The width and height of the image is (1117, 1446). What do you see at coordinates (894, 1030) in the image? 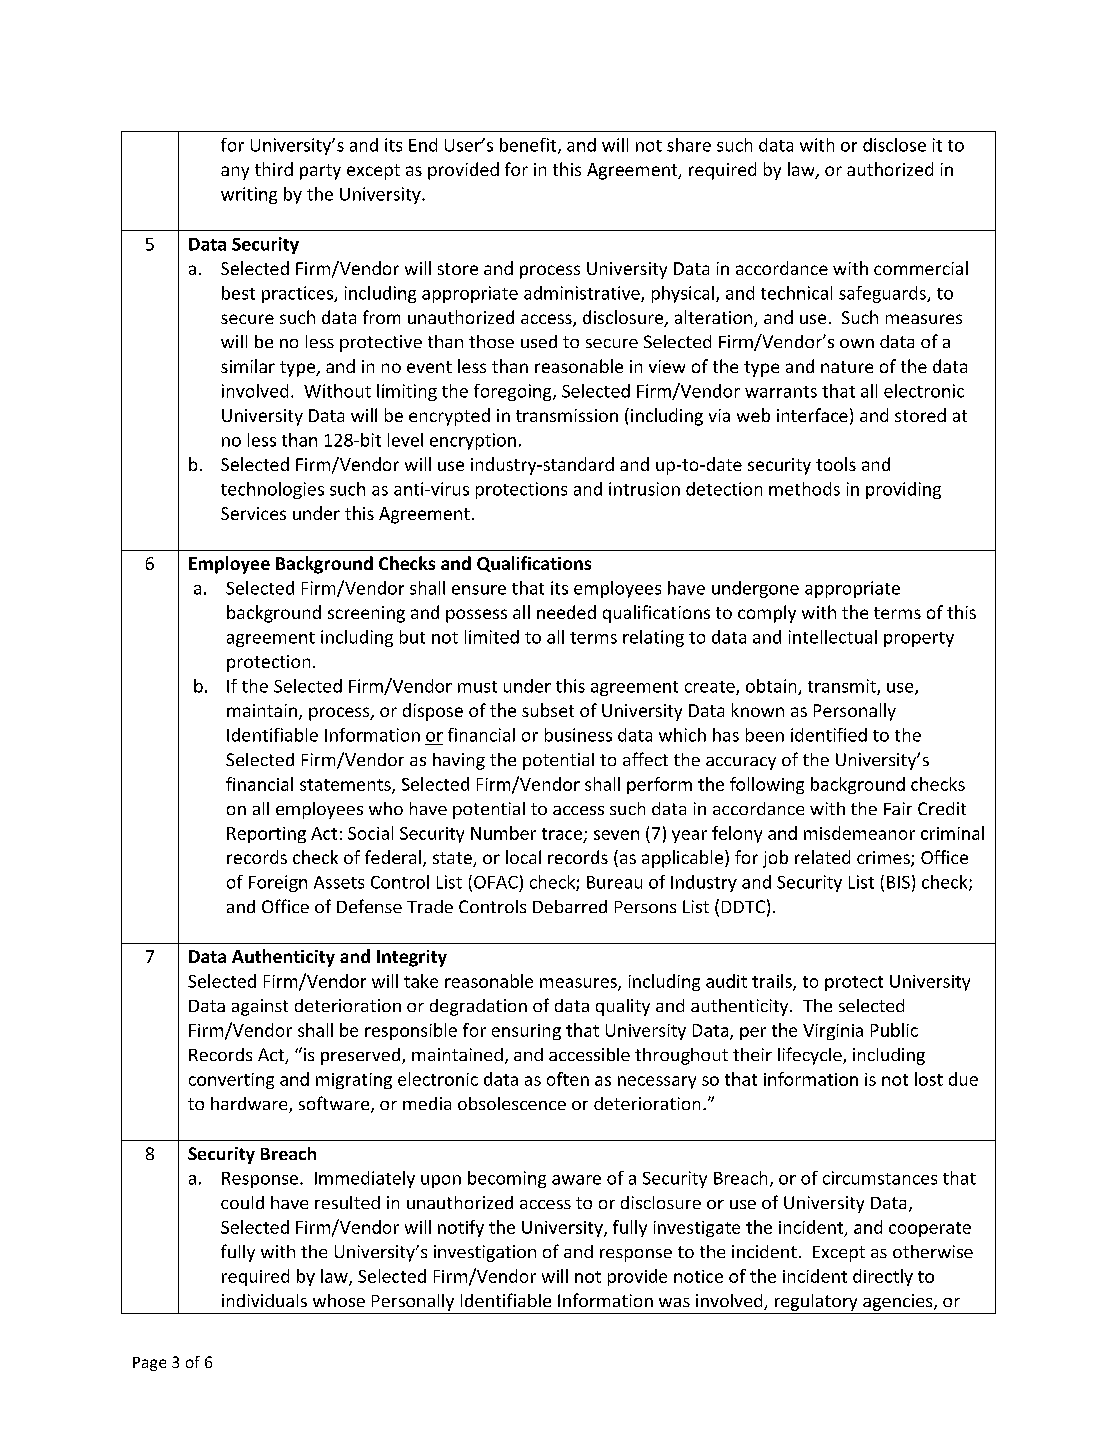
I see `Public` at bounding box center [894, 1030].
